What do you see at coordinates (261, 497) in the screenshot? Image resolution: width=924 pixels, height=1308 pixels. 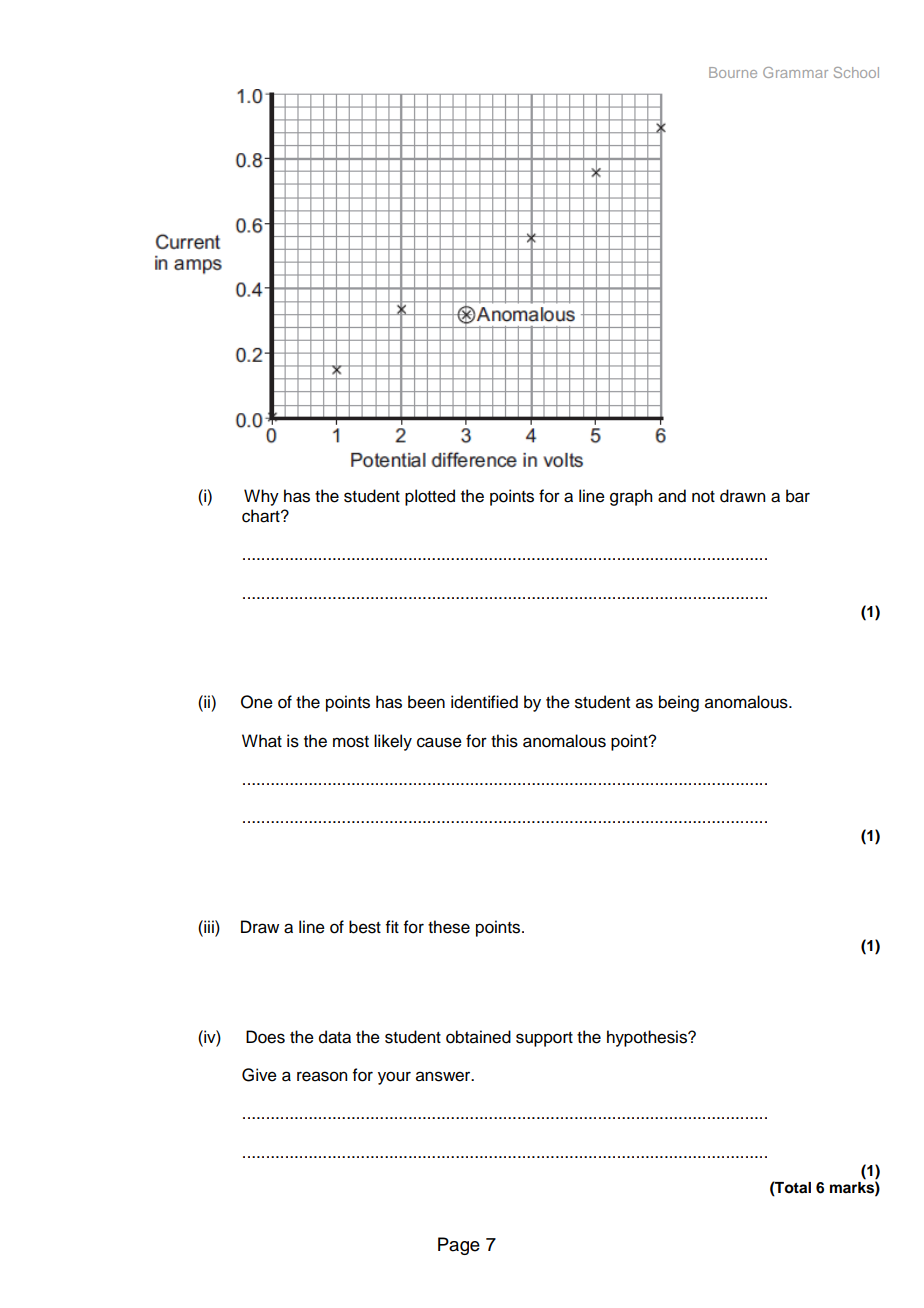 I see `Why` at bounding box center [261, 497].
